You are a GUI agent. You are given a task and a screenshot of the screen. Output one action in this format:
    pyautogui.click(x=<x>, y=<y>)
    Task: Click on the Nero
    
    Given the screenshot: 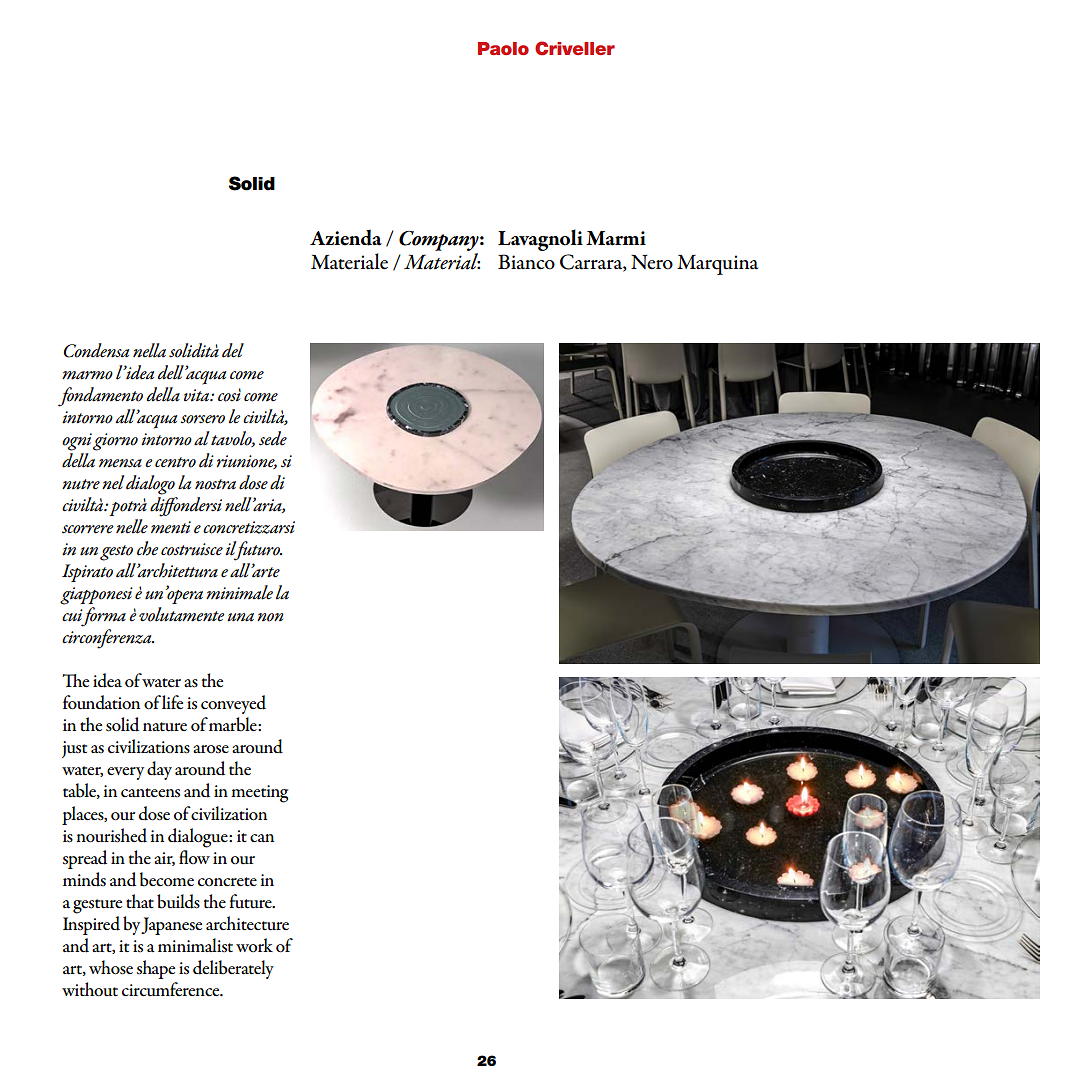 What is the action you would take?
    pyautogui.click(x=652, y=262)
